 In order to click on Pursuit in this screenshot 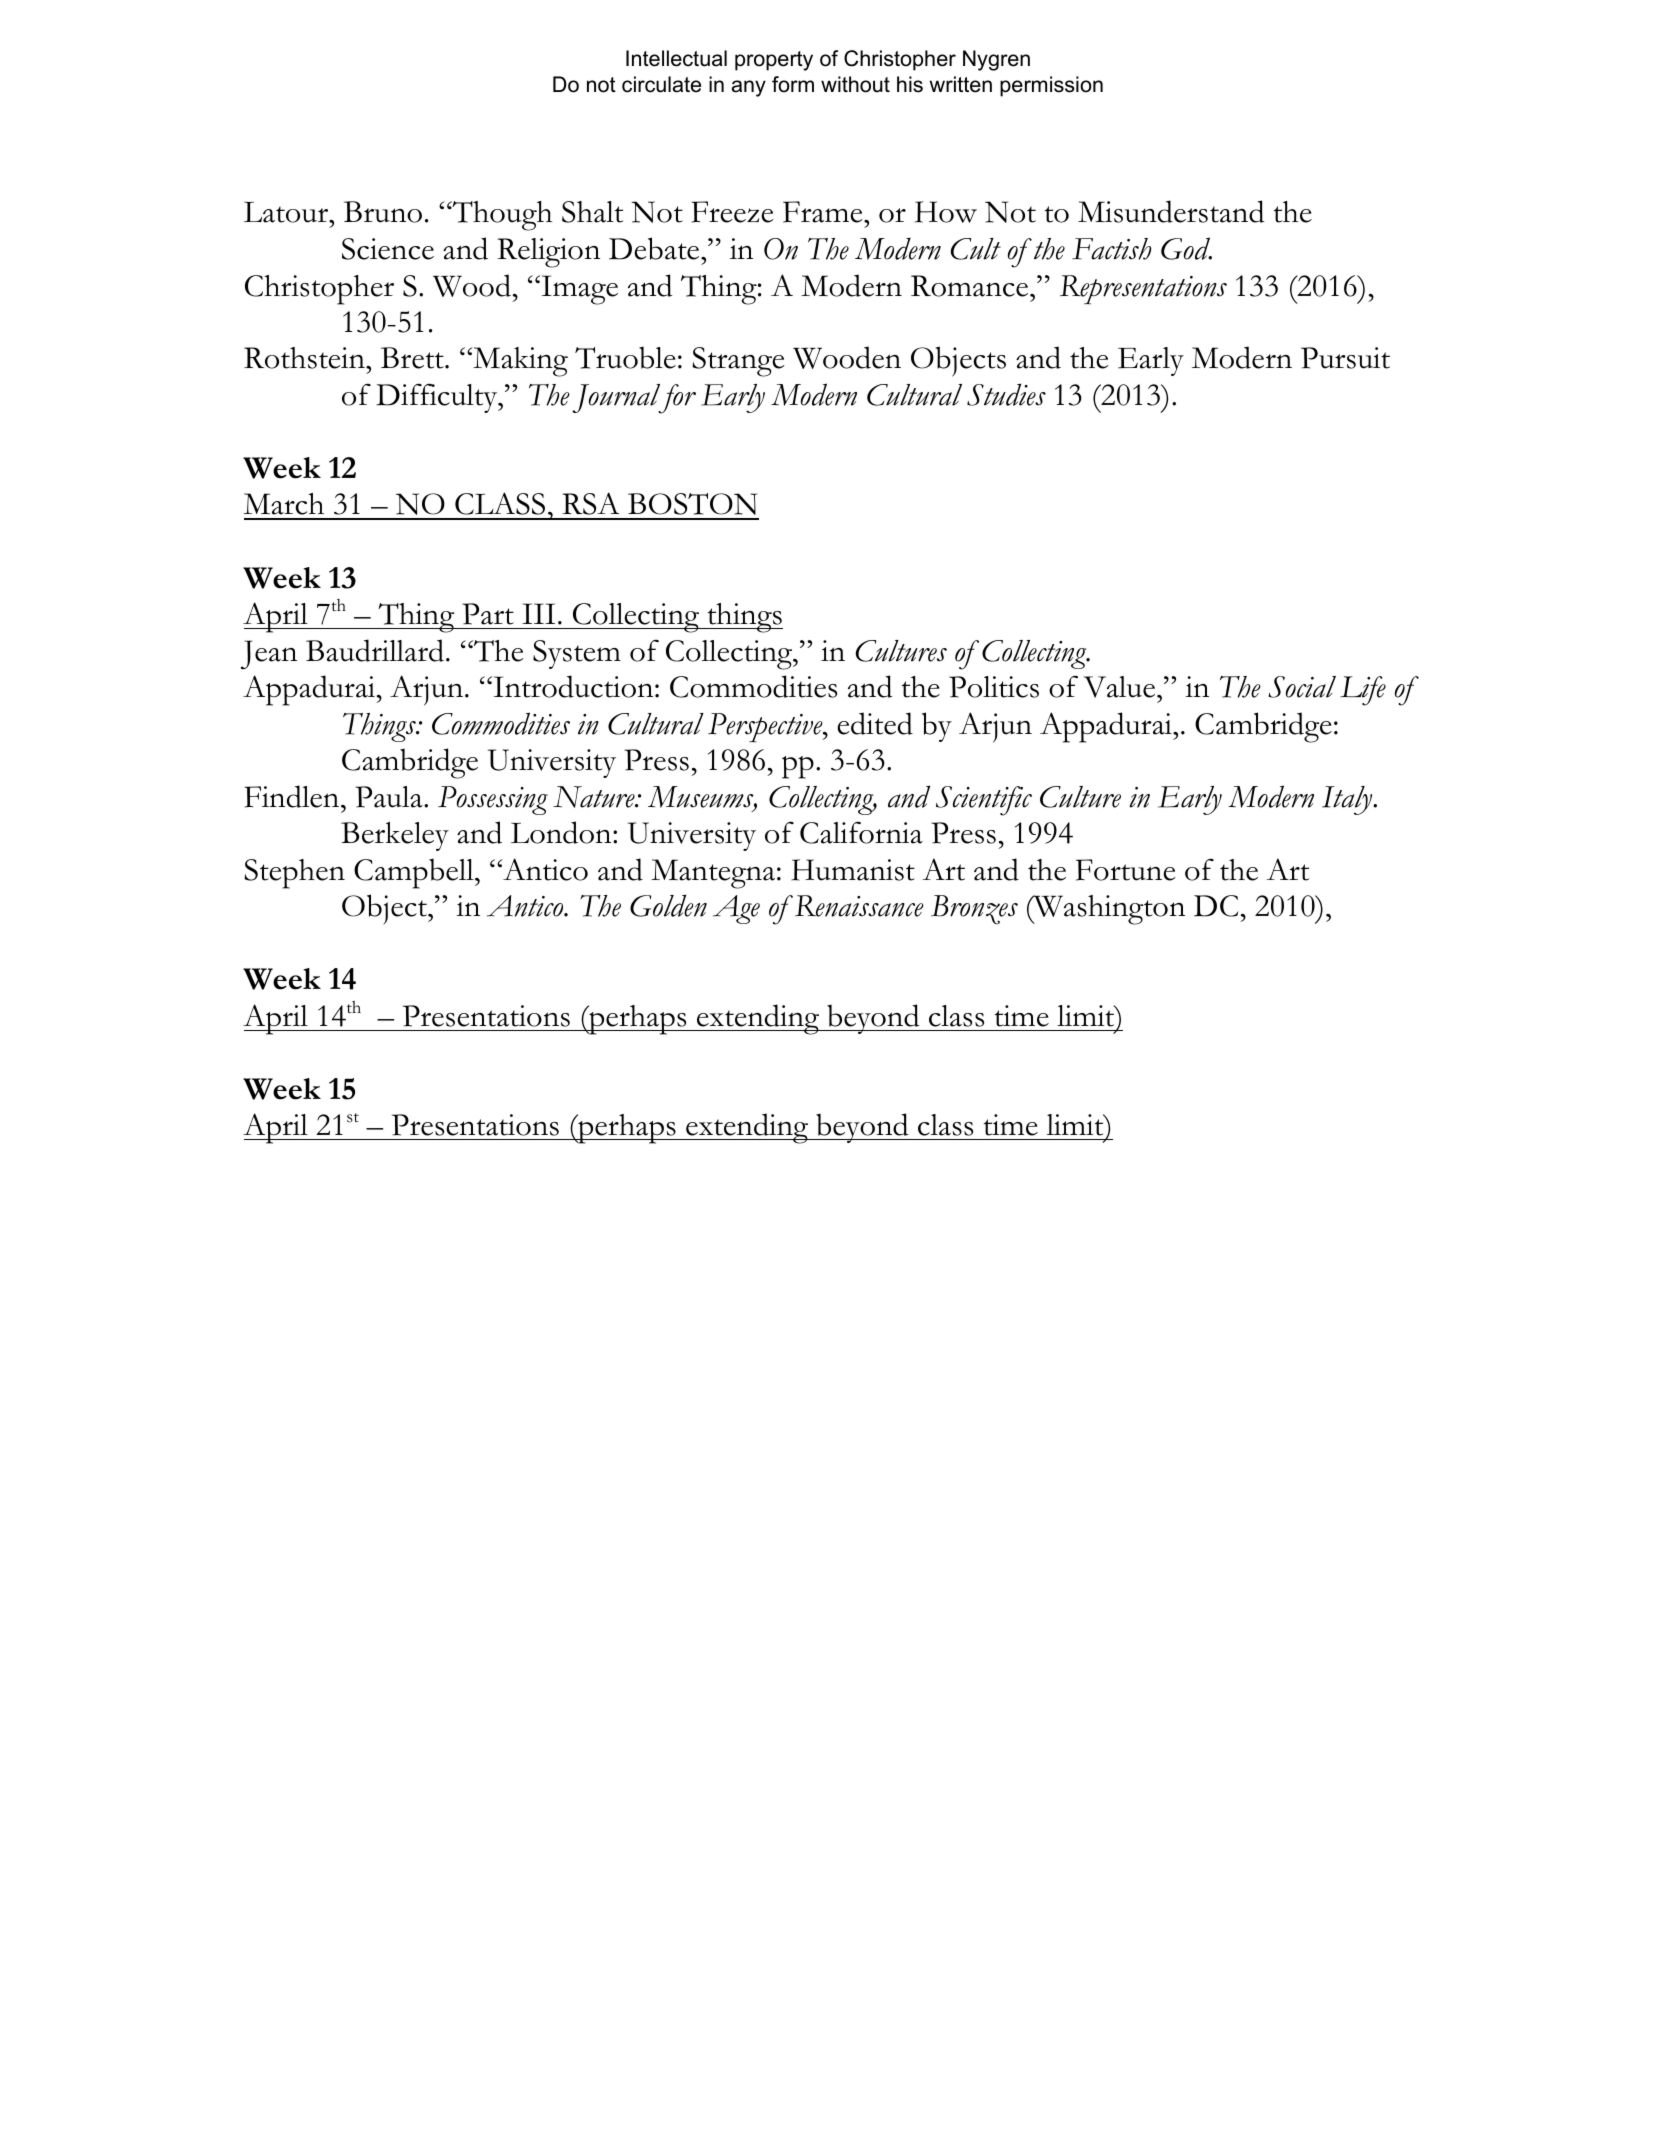, I will do `click(1345, 358)`.
